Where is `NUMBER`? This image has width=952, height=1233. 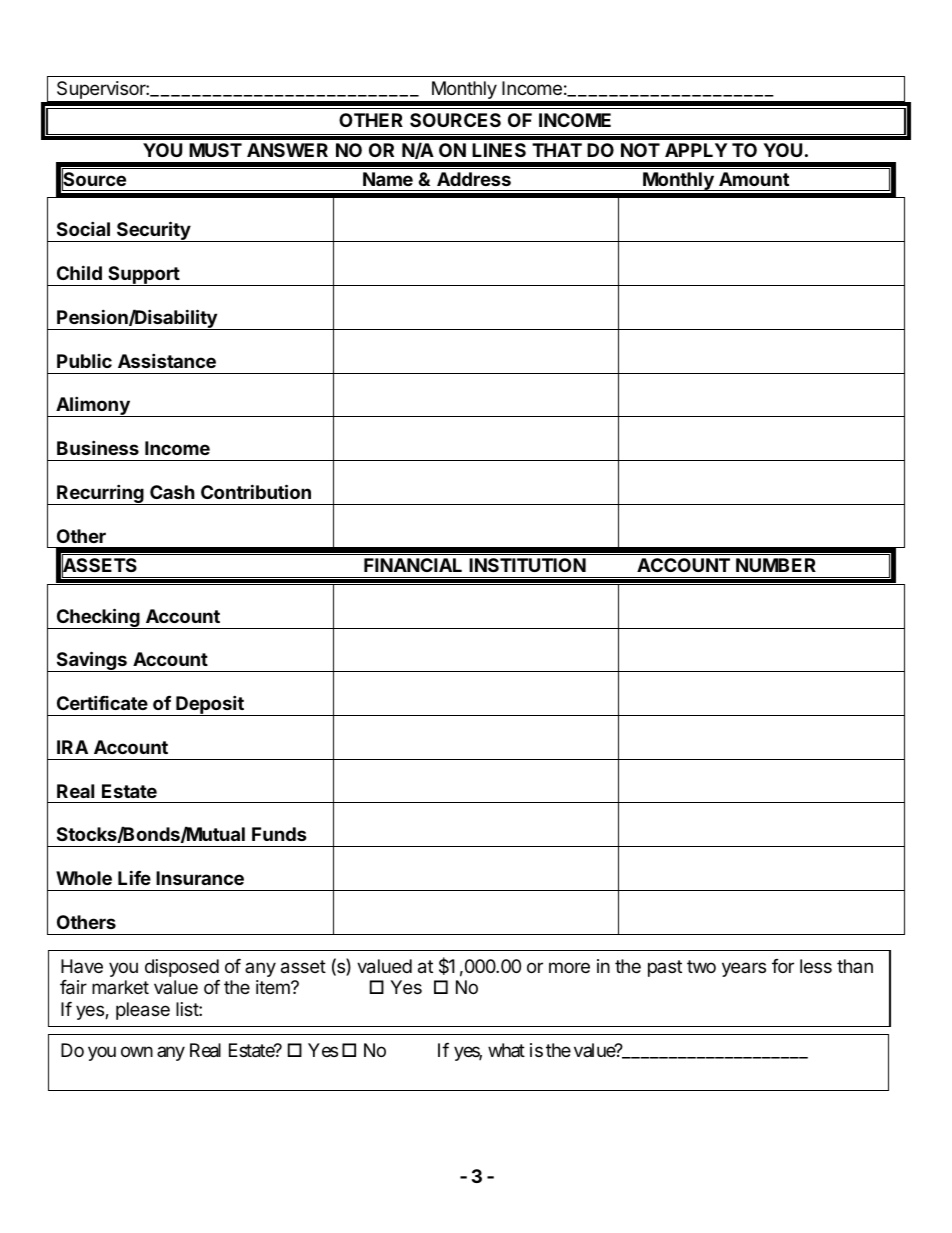 NUMBER is located at coordinates (776, 565).
